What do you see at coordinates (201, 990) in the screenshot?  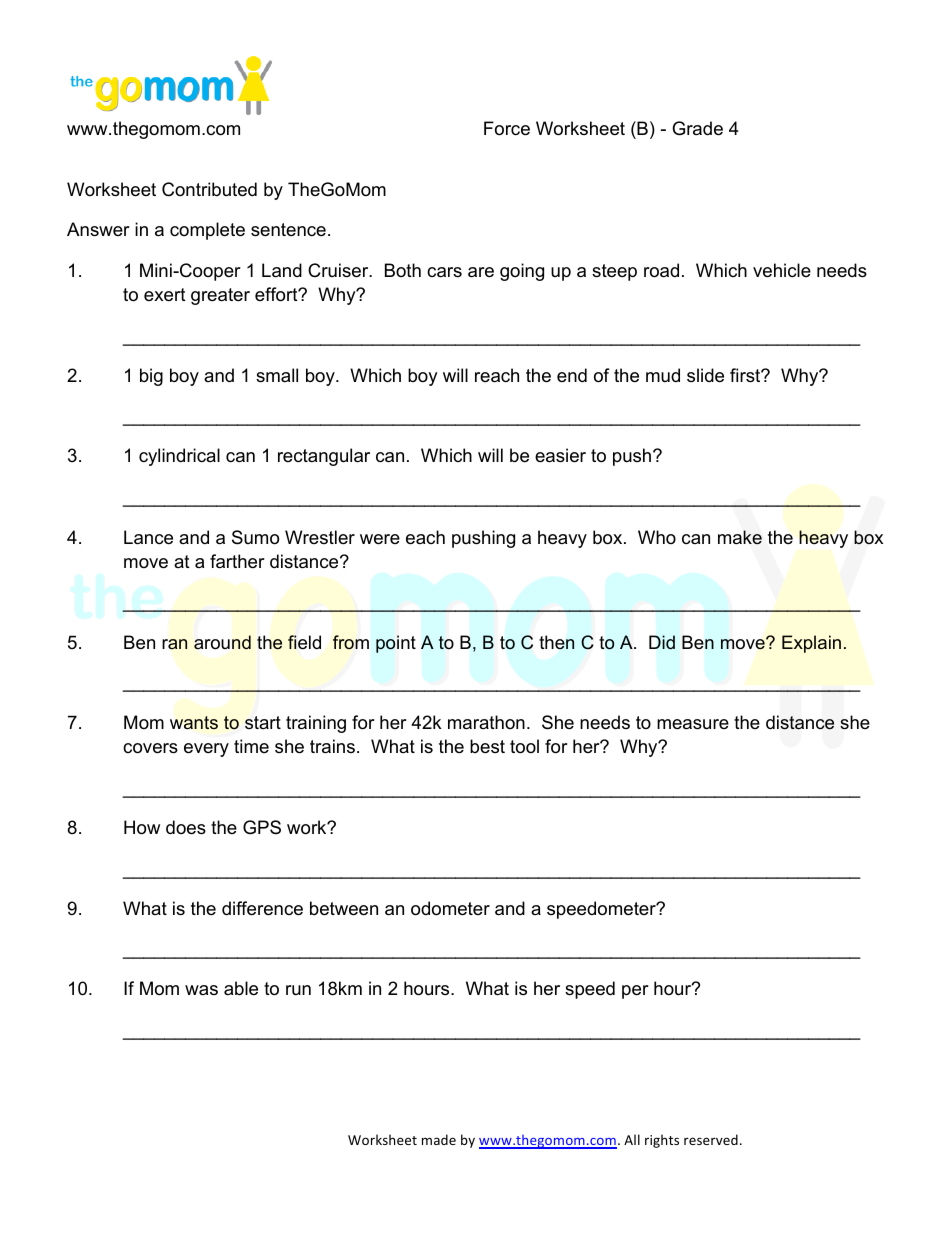 I see `was` at bounding box center [201, 990].
